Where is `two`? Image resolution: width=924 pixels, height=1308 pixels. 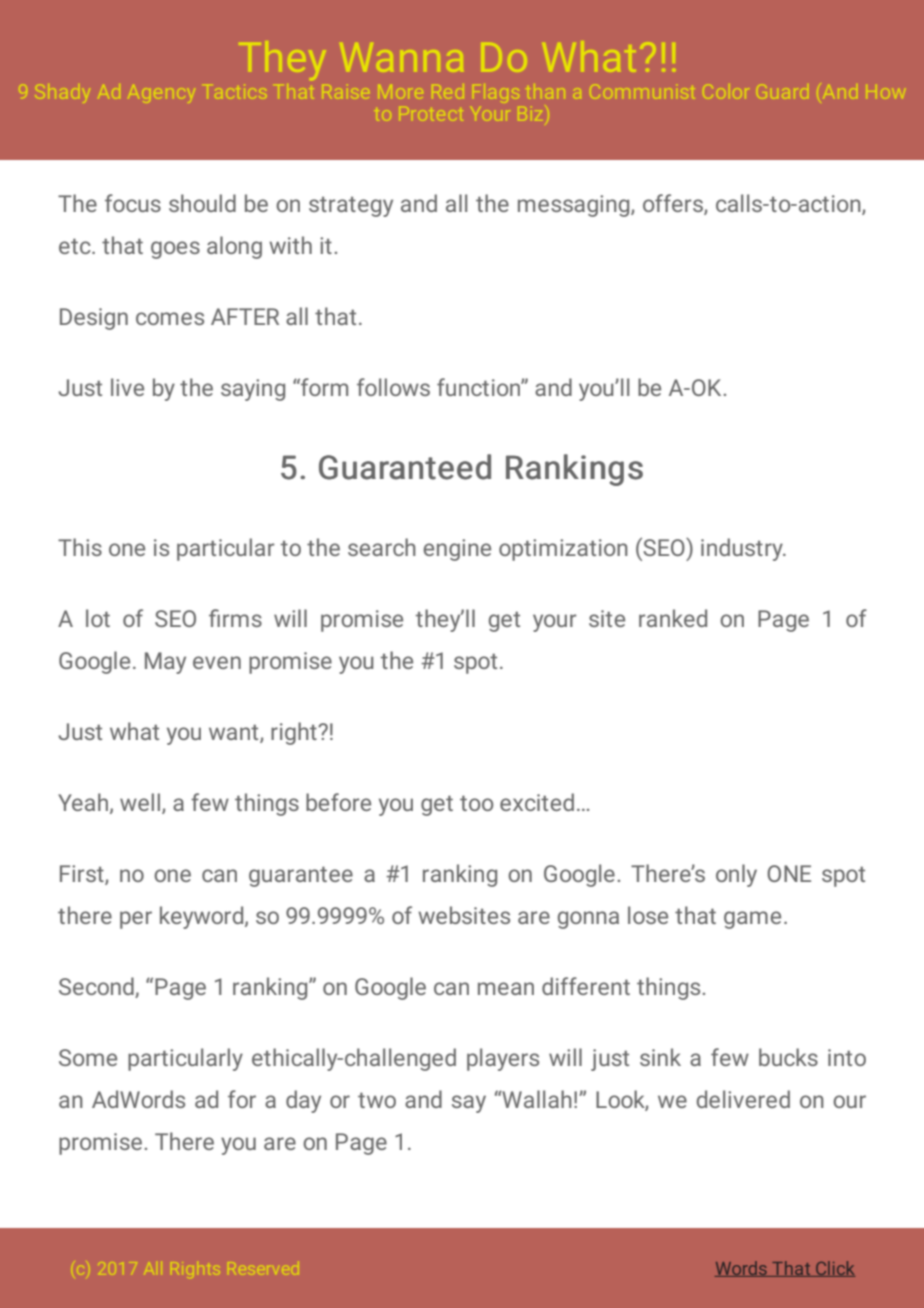 two is located at coordinates (377, 1100).
